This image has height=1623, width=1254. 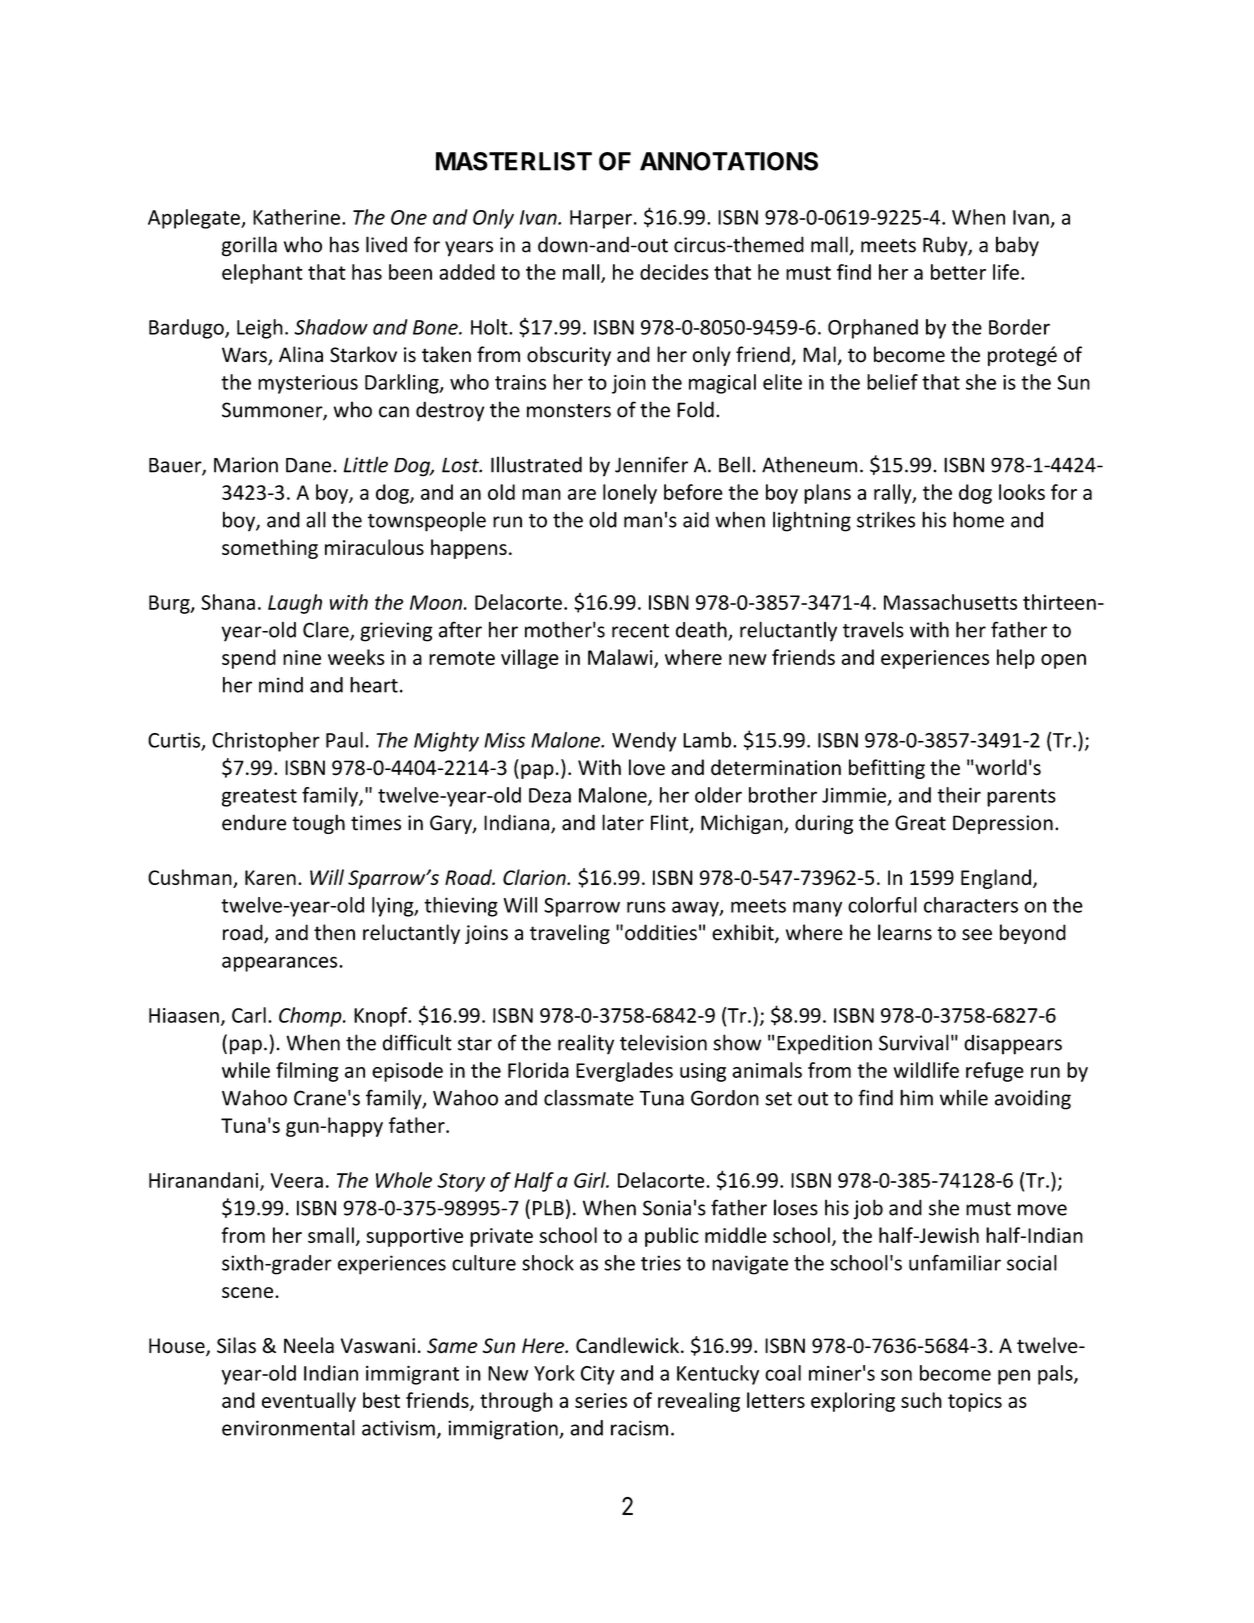 What do you see at coordinates (309, 1402) in the image?
I see `eventually` at bounding box center [309, 1402].
